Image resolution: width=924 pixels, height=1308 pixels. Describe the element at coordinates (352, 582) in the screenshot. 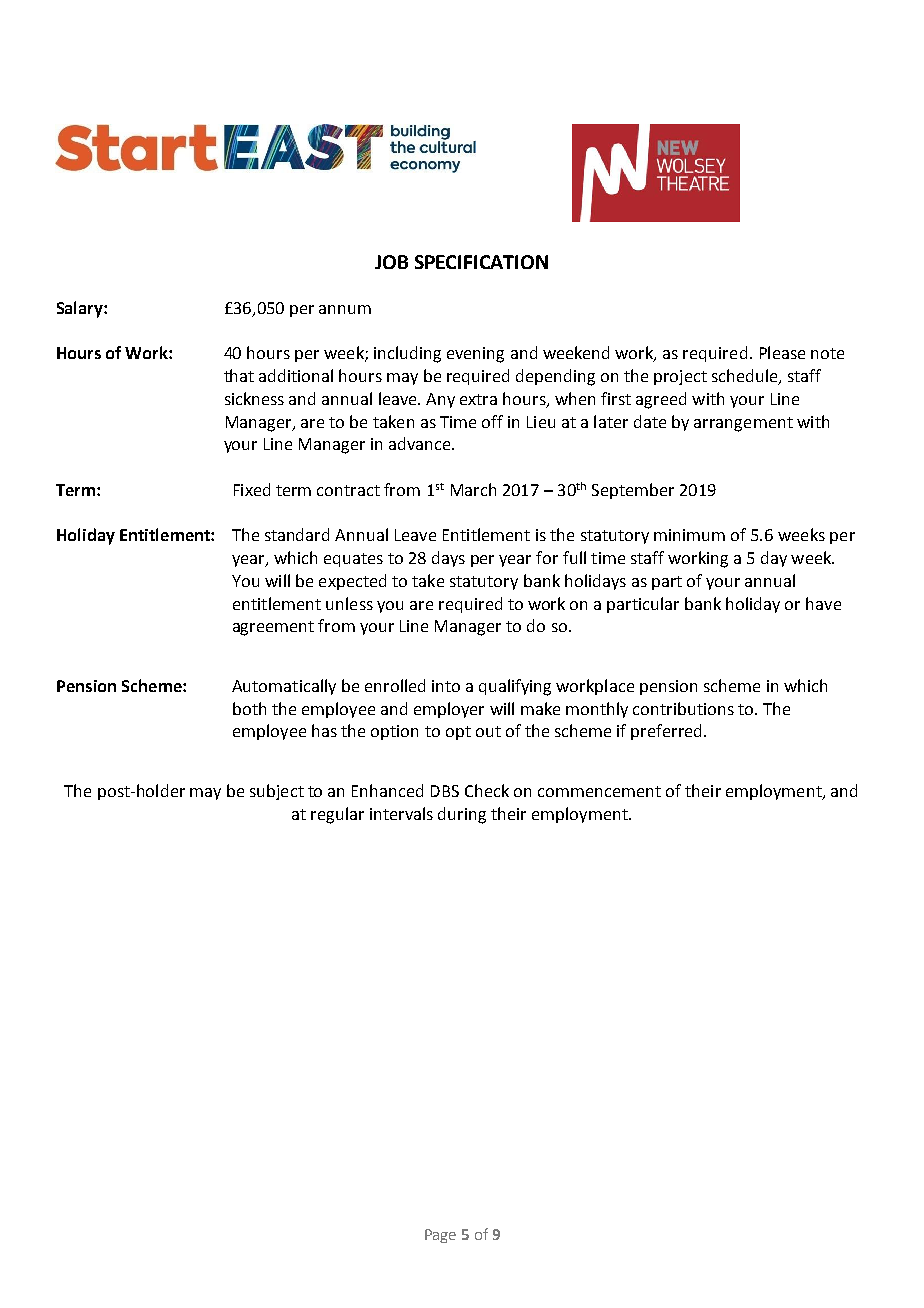

I see `expected` at that location.
